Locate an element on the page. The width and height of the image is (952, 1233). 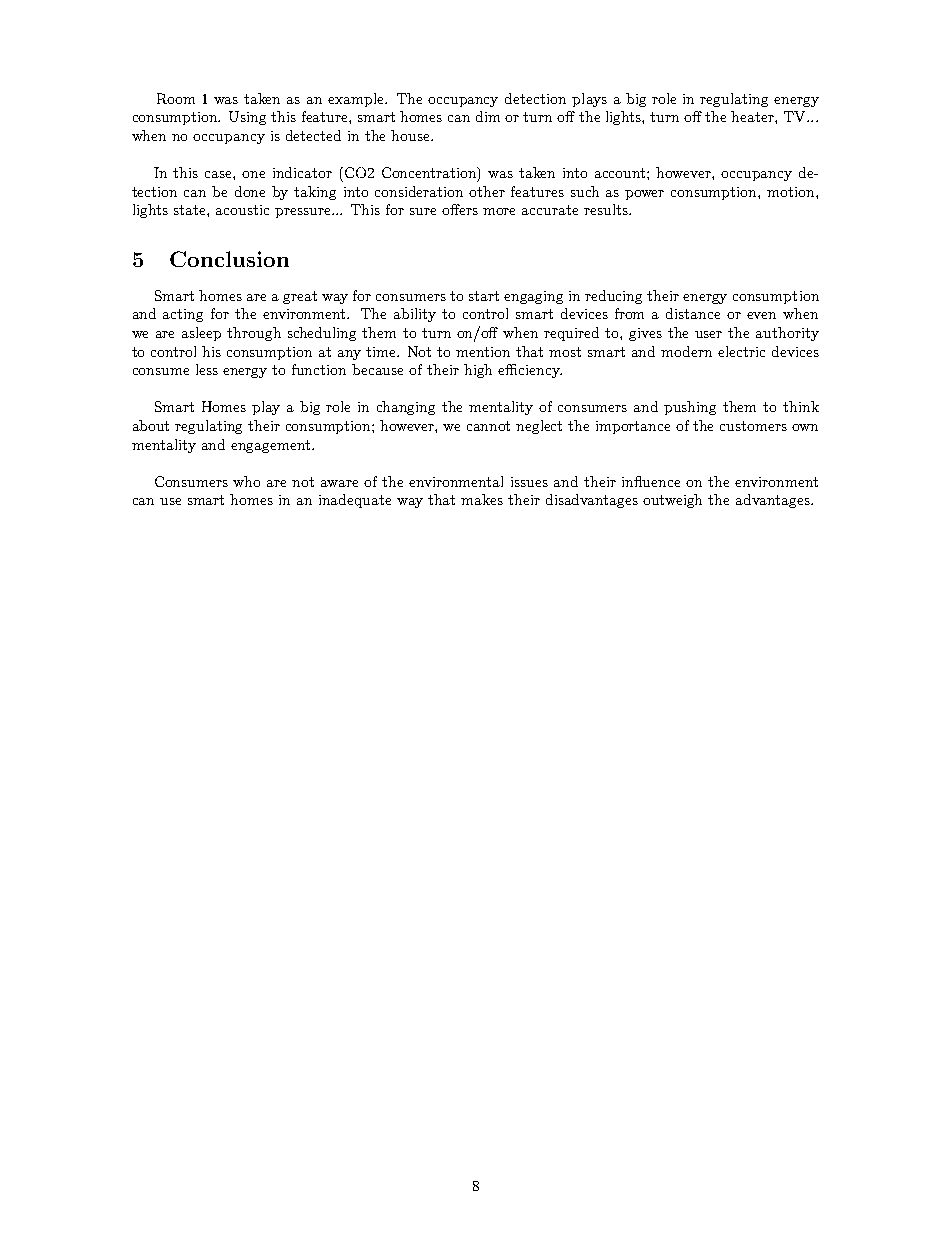
Using is located at coordinates (247, 118).
